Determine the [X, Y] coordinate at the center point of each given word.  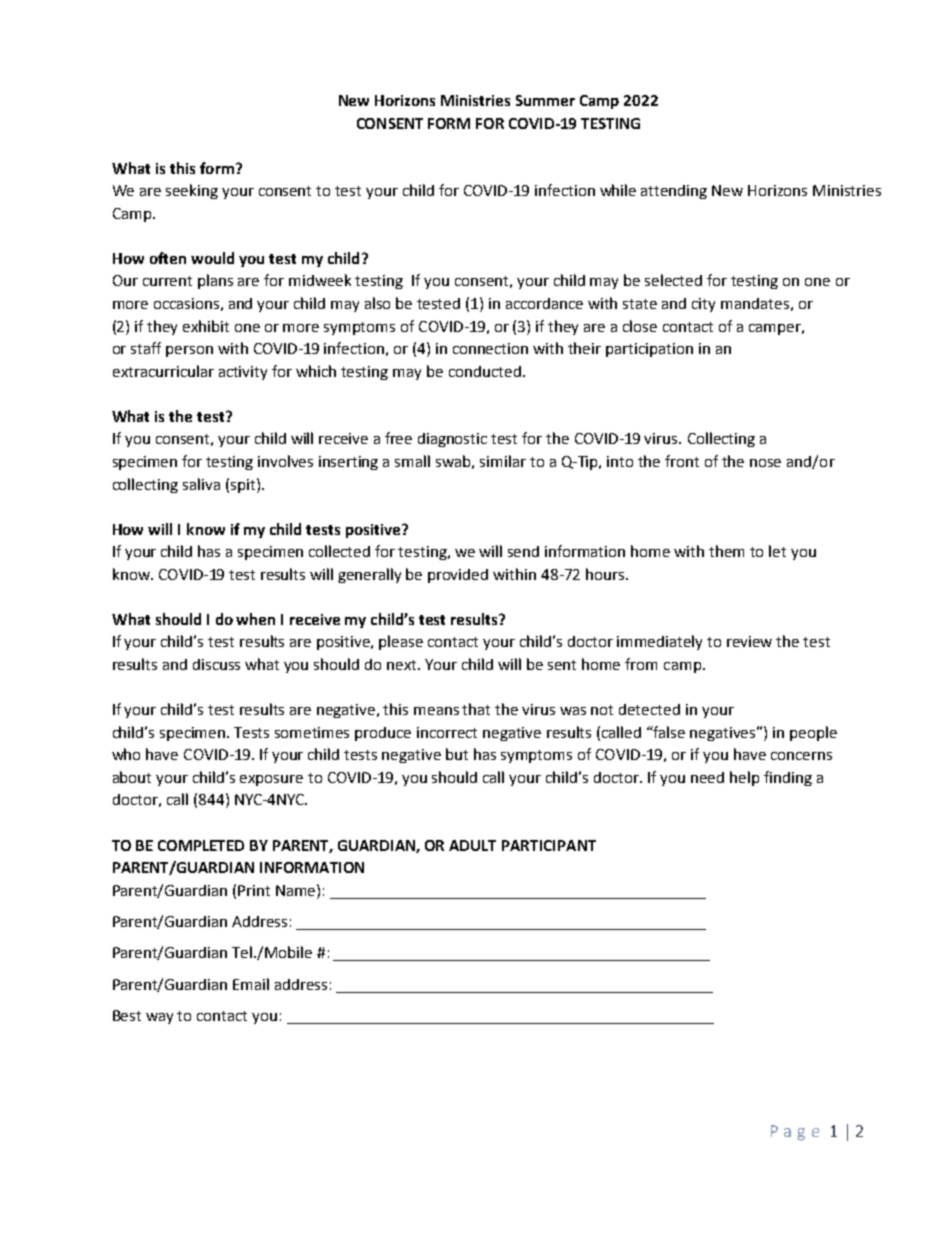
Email [251, 984]
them [726, 551]
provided [458, 576]
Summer [545, 100]
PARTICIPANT [549, 845]
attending [674, 192]
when [255, 619]
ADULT [472, 845]
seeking [192, 191]
